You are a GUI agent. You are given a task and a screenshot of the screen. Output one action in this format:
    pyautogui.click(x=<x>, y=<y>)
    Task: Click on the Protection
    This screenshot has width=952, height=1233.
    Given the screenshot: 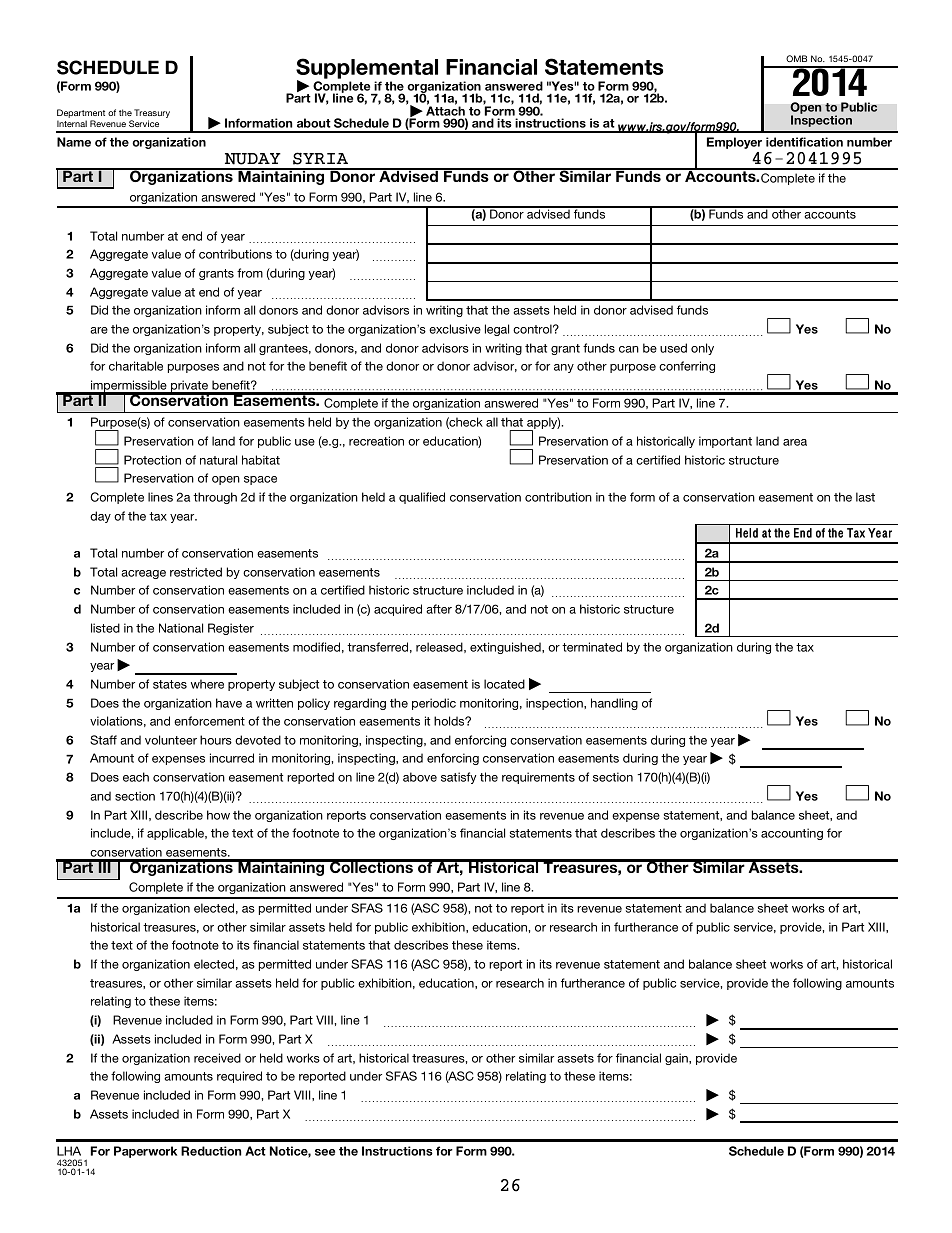 What is the action you would take?
    pyautogui.click(x=152, y=460)
